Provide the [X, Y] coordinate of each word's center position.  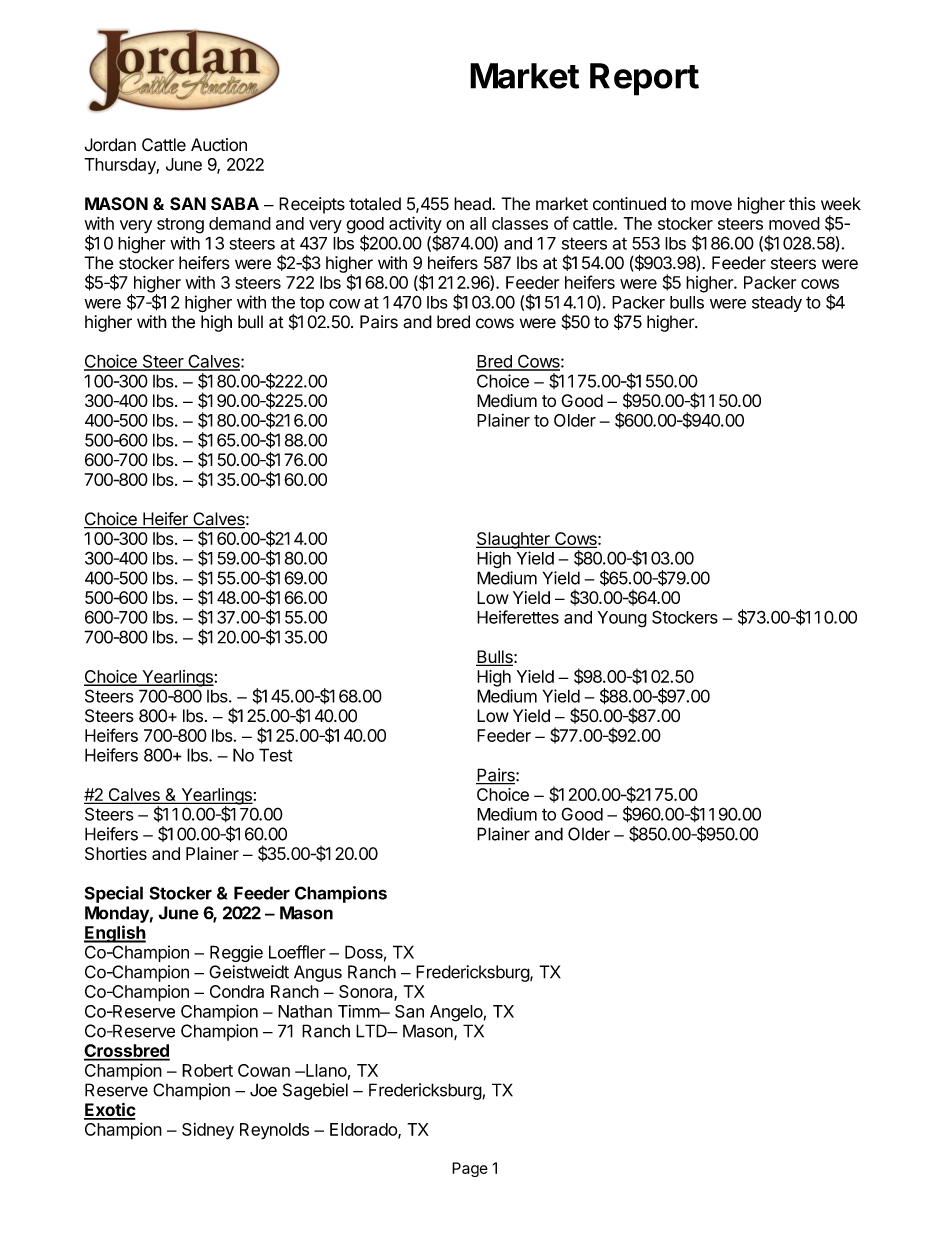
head [473, 204]
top [312, 304]
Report [644, 79]
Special [114, 894]
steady [777, 304]
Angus [318, 973]
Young [622, 619]
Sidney [208, 1131]
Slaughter [514, 540]
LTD [372, 1031]
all [478, 223]
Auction [219, 145]
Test [276, 755]
